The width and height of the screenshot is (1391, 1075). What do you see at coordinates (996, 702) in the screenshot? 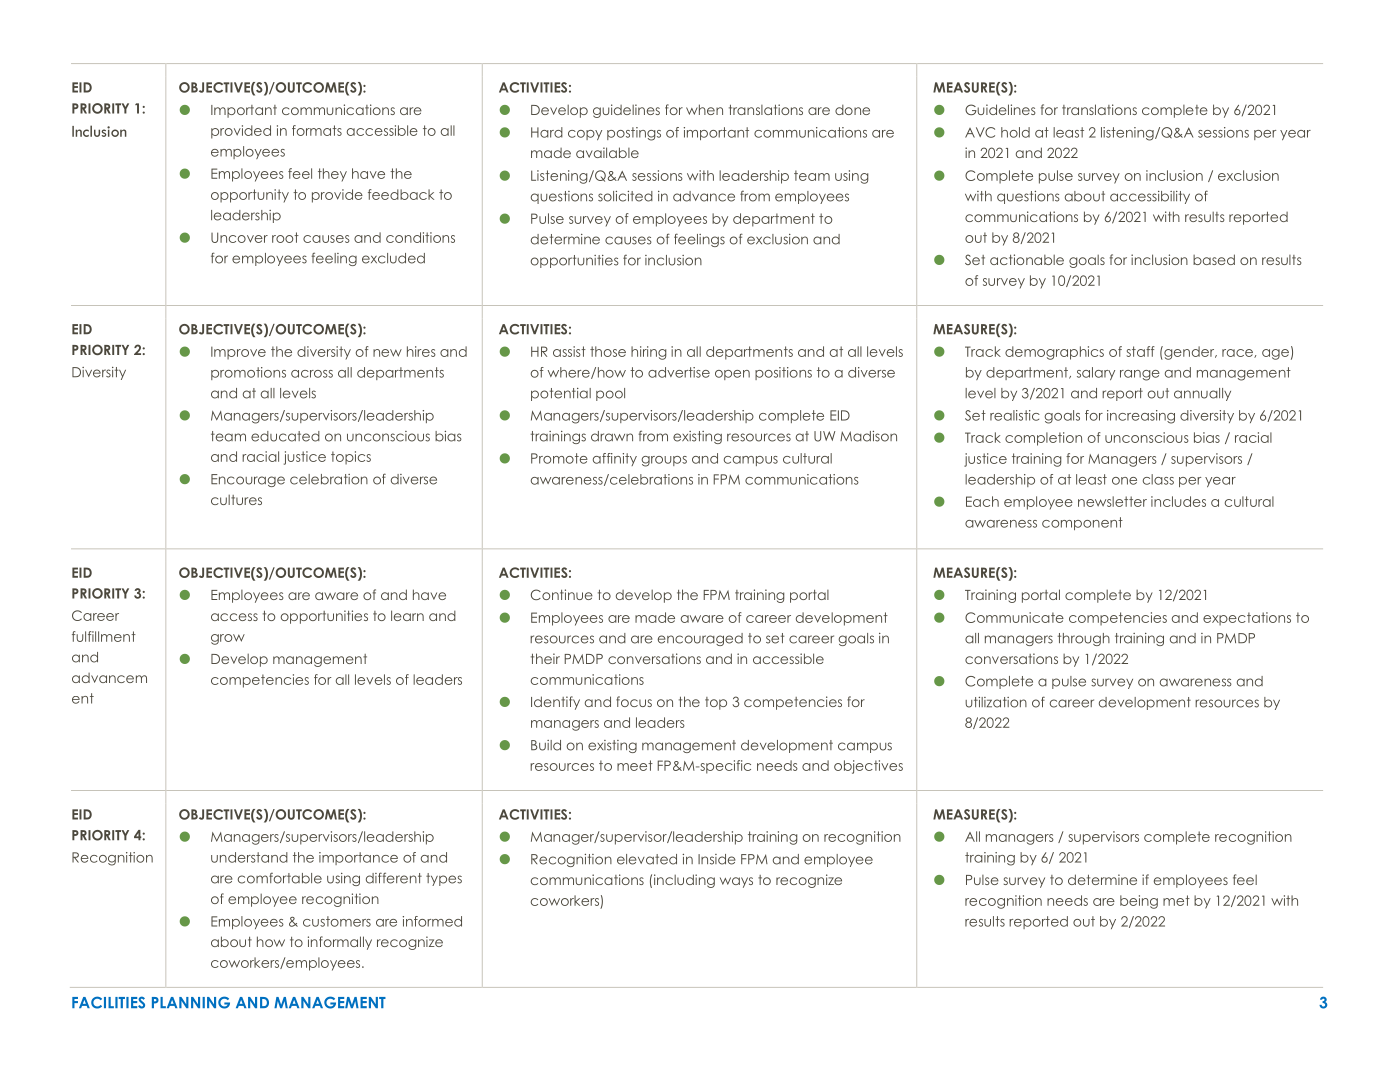
I see `utilization` at bounding box center [996, 702].
